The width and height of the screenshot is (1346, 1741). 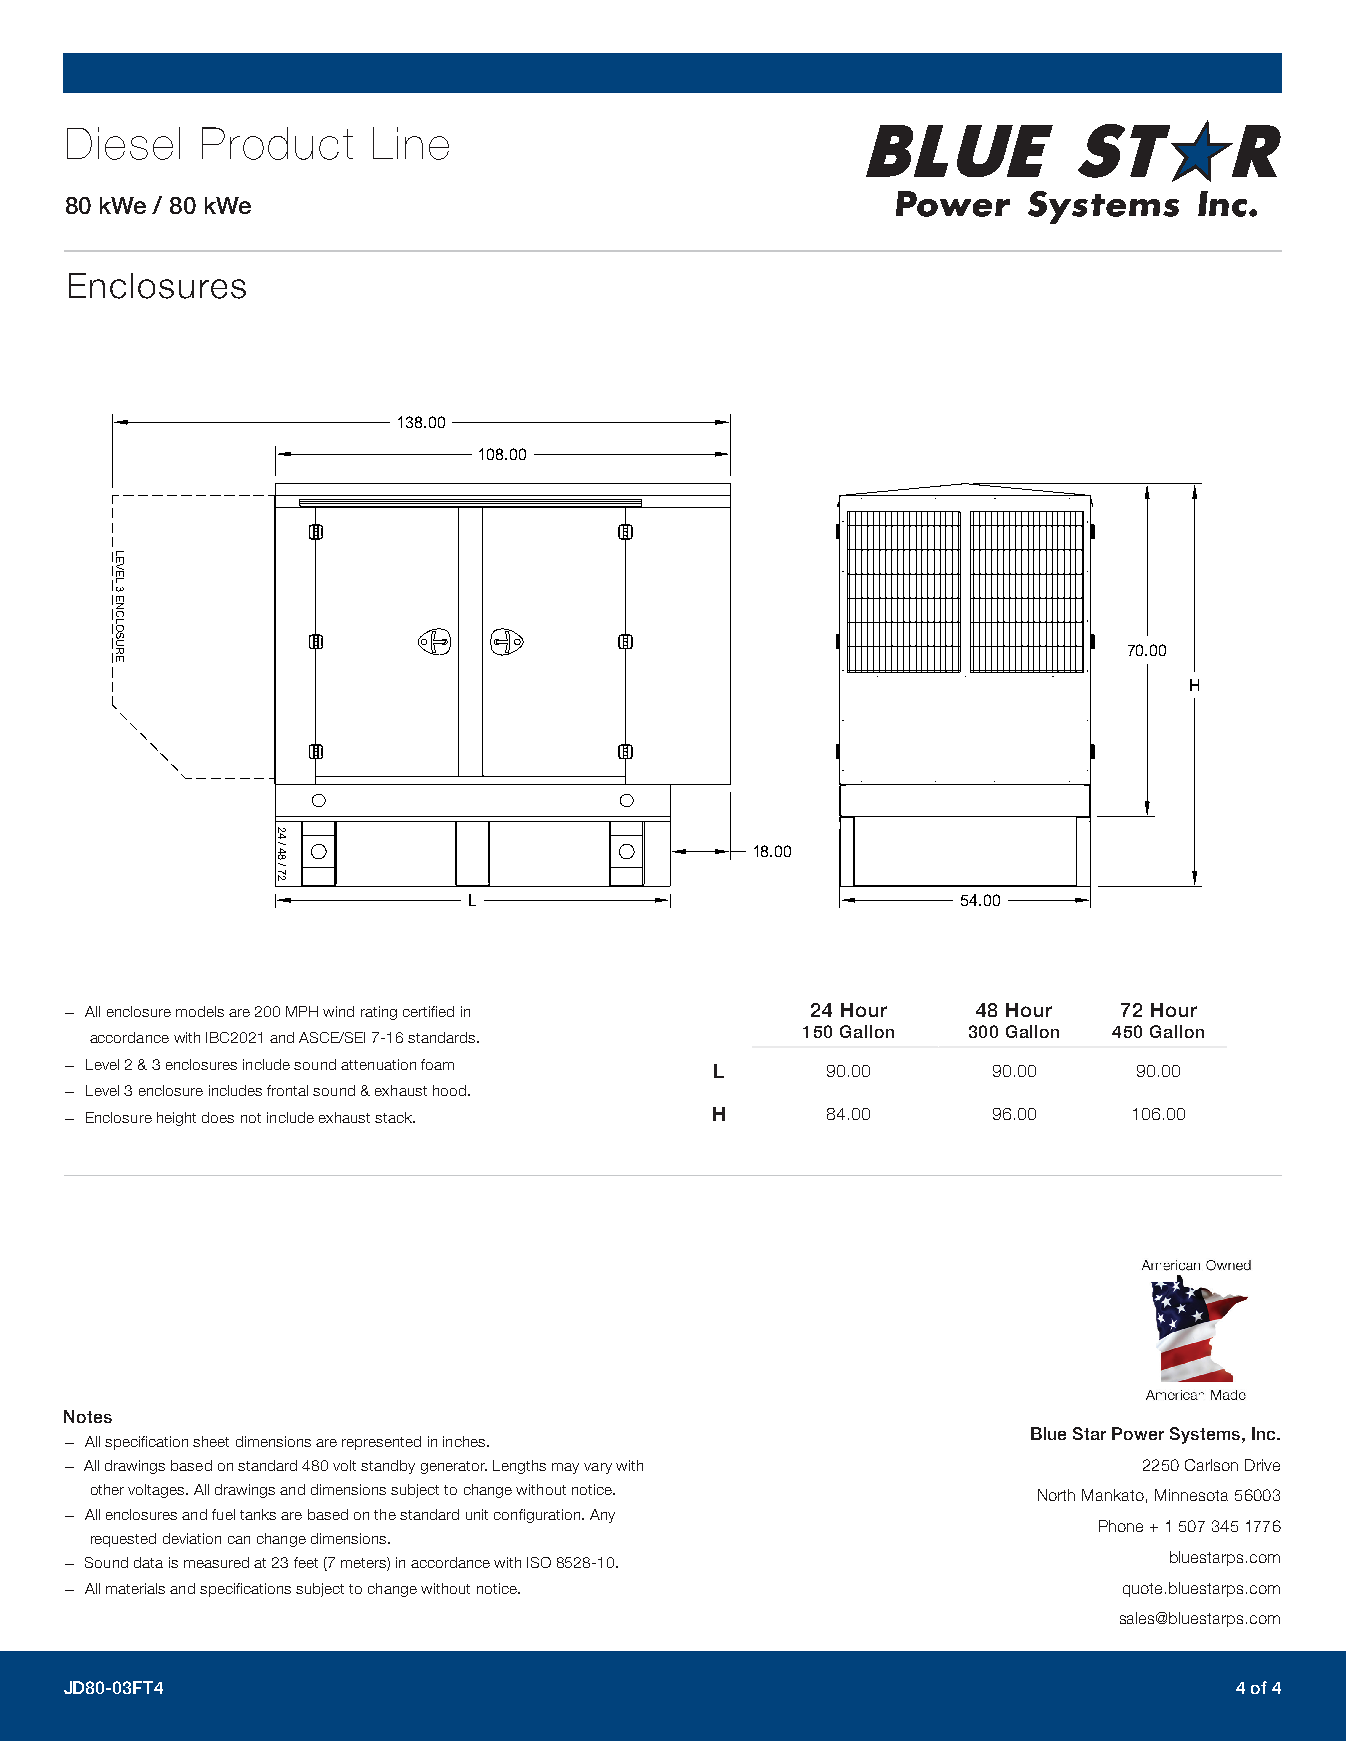 I want to click on Line, so click(x=411, y=143).
